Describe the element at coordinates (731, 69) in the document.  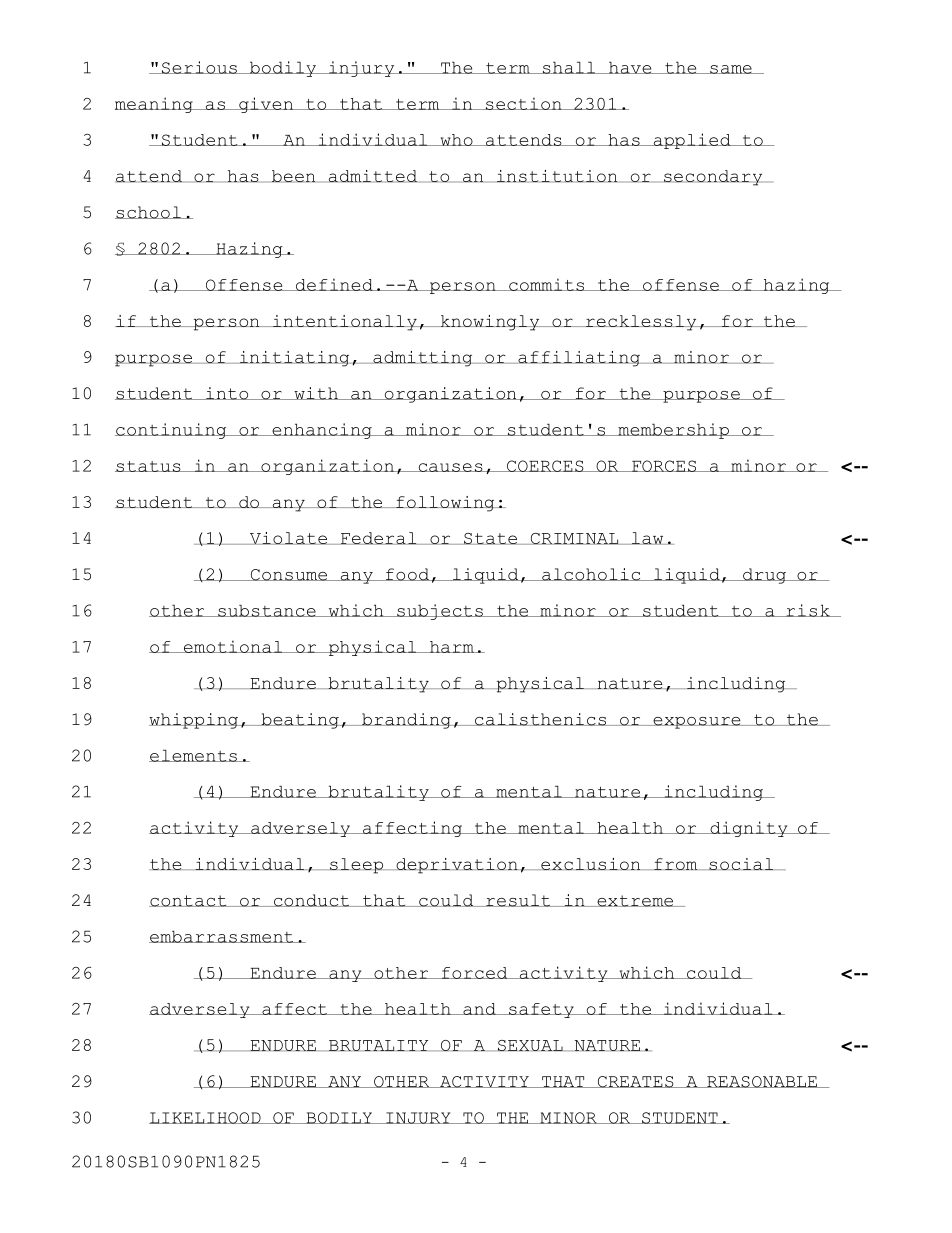
I see `same` at that location.
